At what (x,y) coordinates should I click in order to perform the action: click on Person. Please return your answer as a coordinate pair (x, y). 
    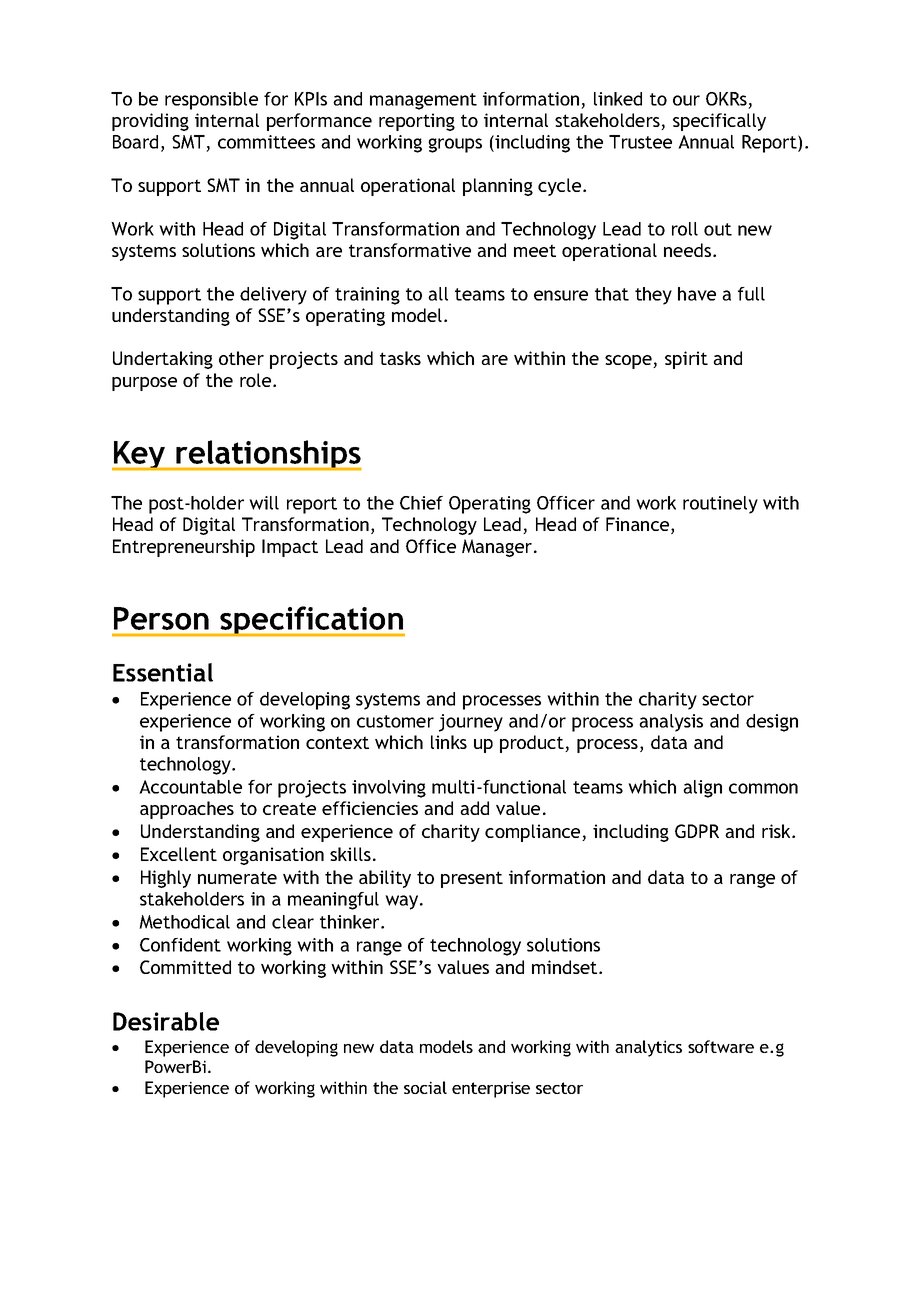
    Looking at the image, I should click on (161, 618).
